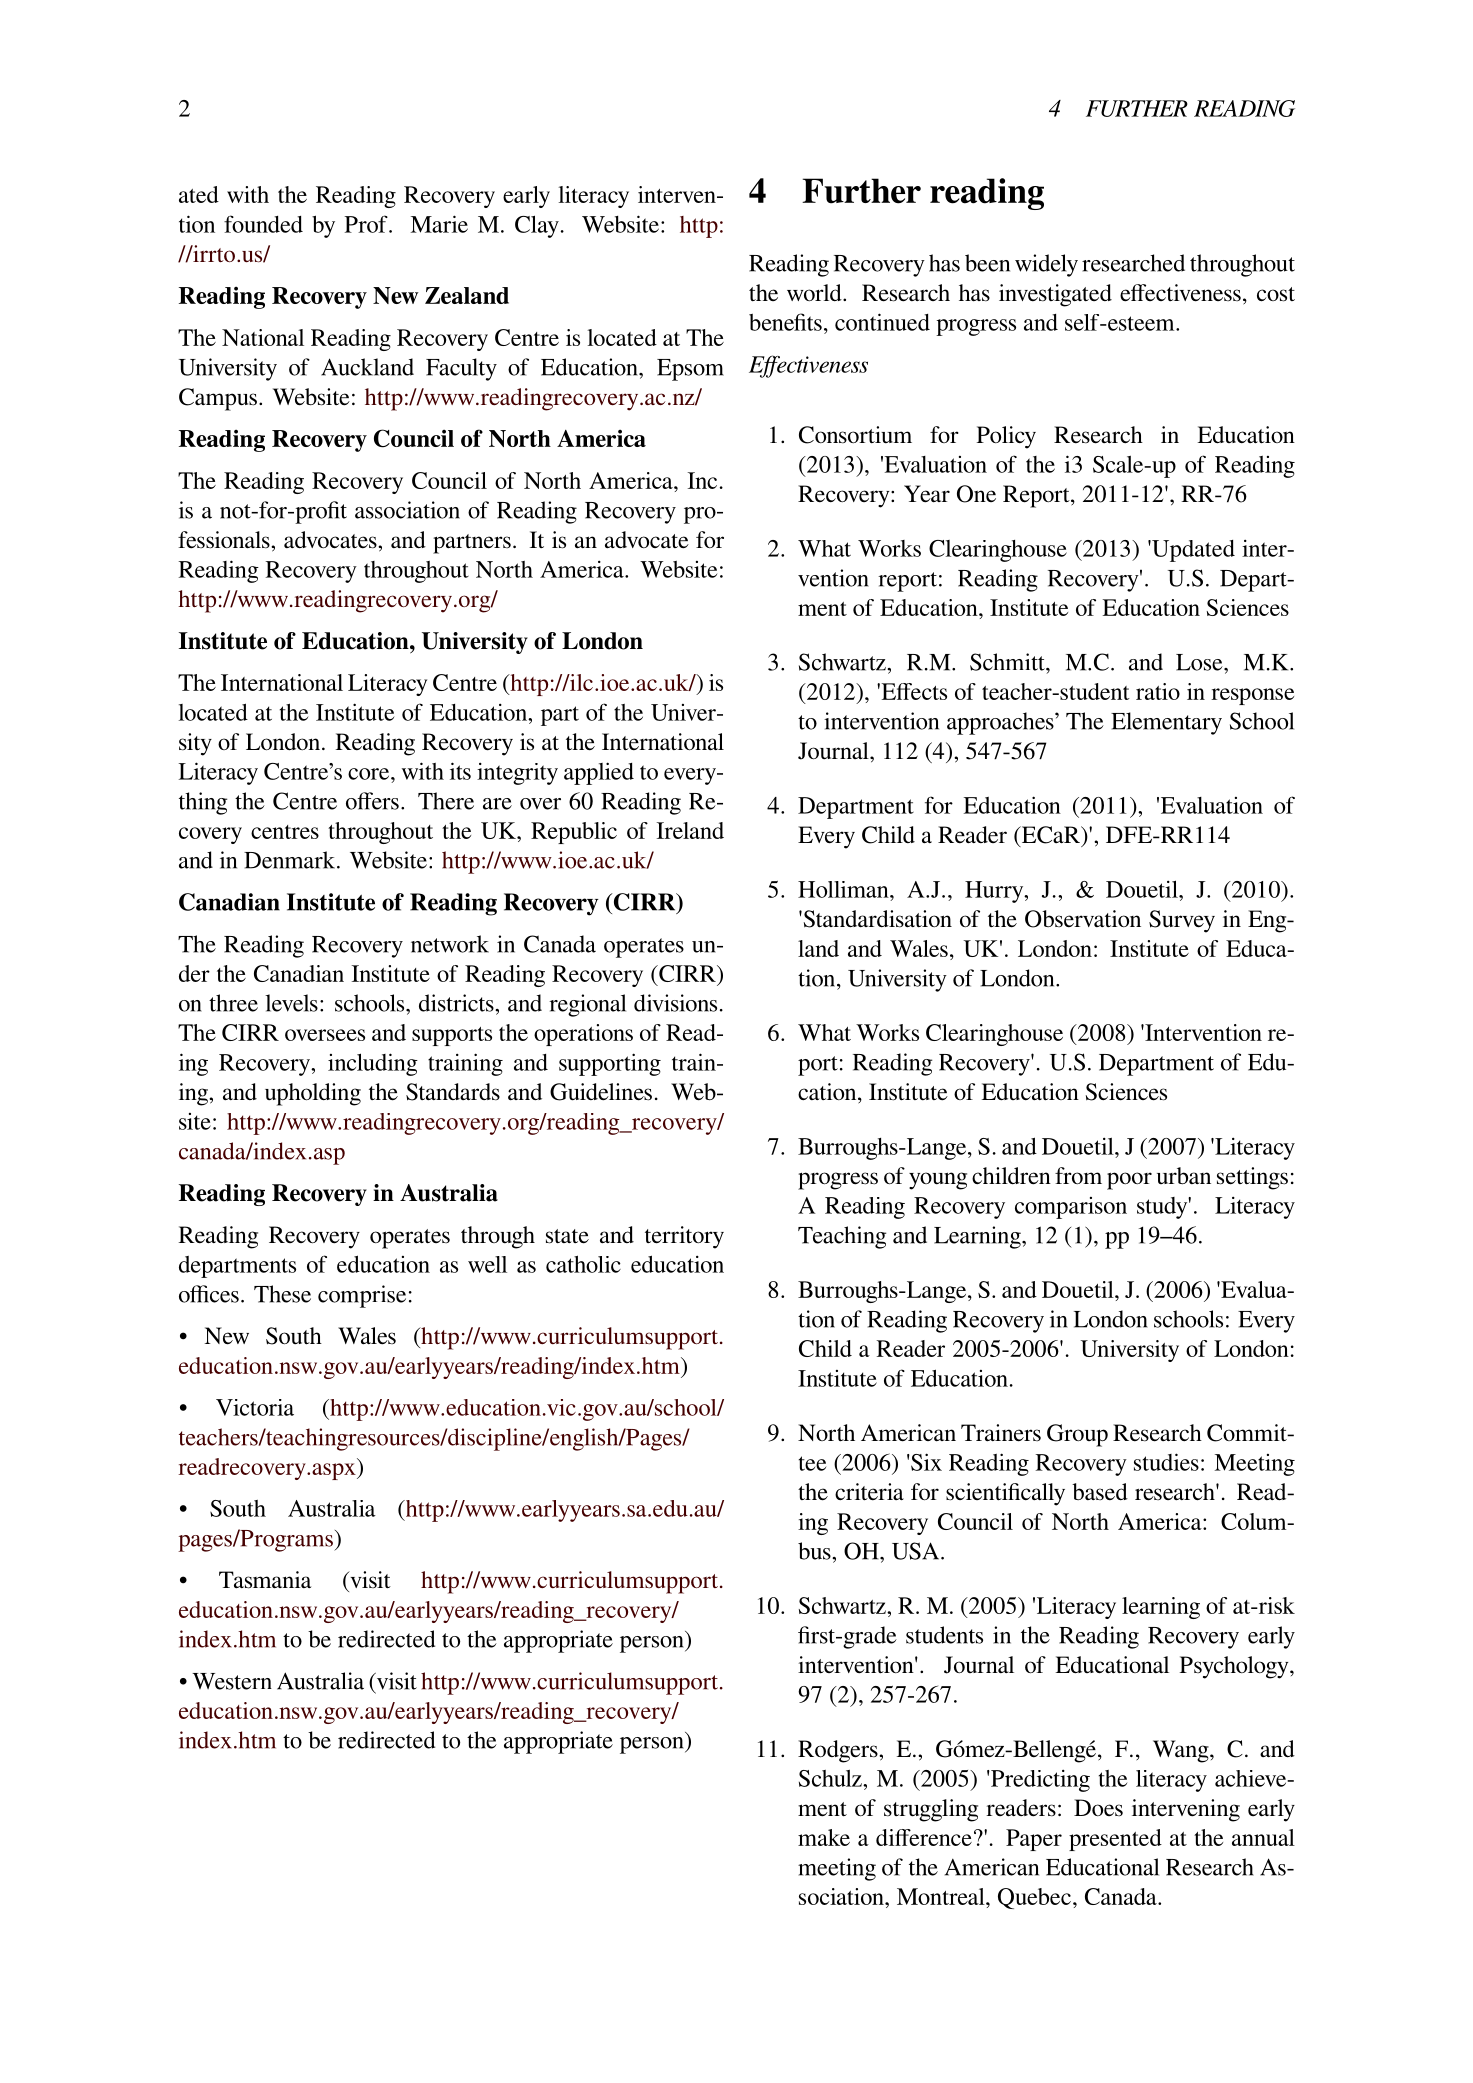 This document has height=2083, width=1473. Describe the element at coordinates (439, 224) in the document. I see `Marie` at that location.
